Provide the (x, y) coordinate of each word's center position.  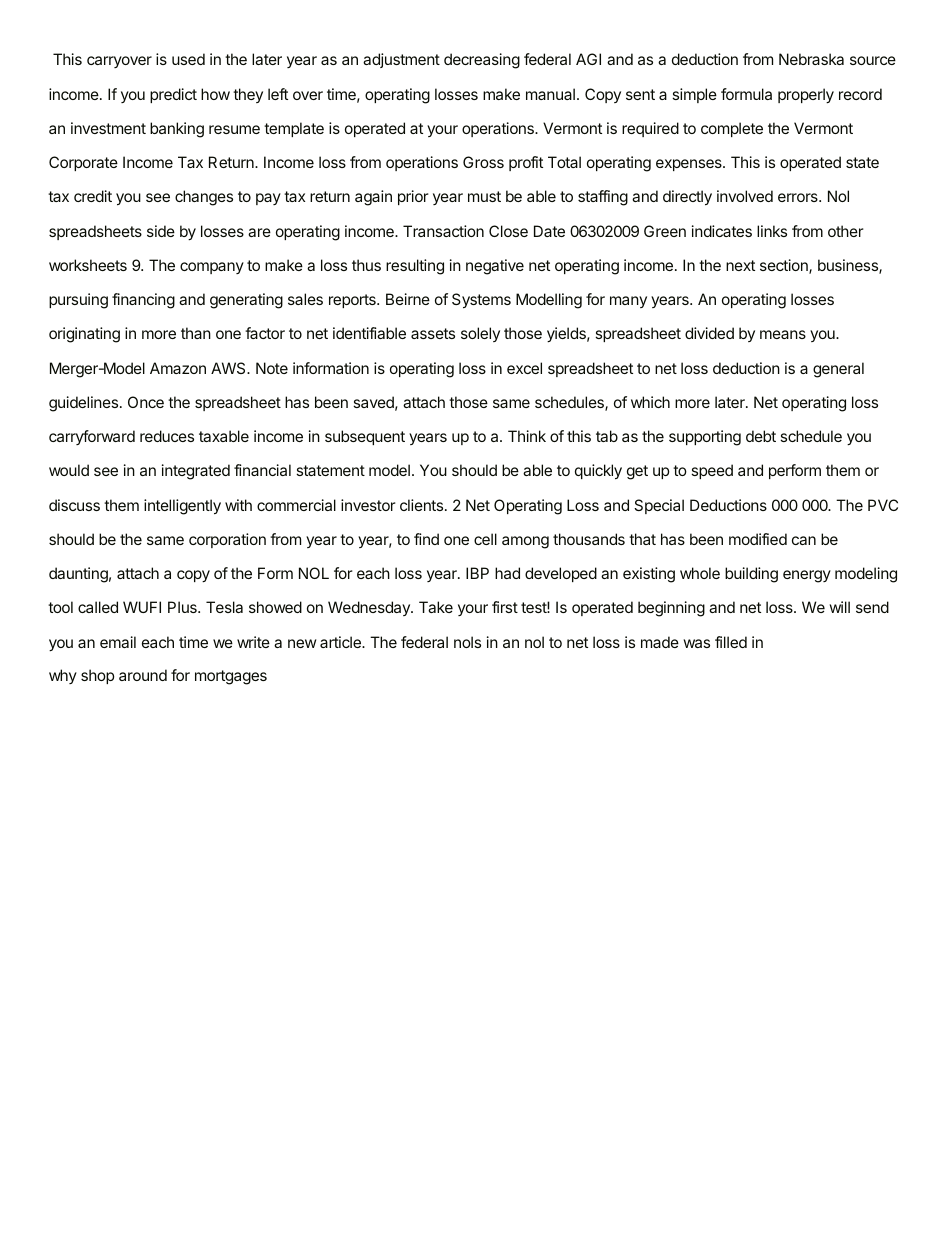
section (785, 266)
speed (712, 471)
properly (806, 95)
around (143, 675)
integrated (196, 472)
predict (173, 95)
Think (527, 436)
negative (495, 267)
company (212, 268)
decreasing (482, 61)
